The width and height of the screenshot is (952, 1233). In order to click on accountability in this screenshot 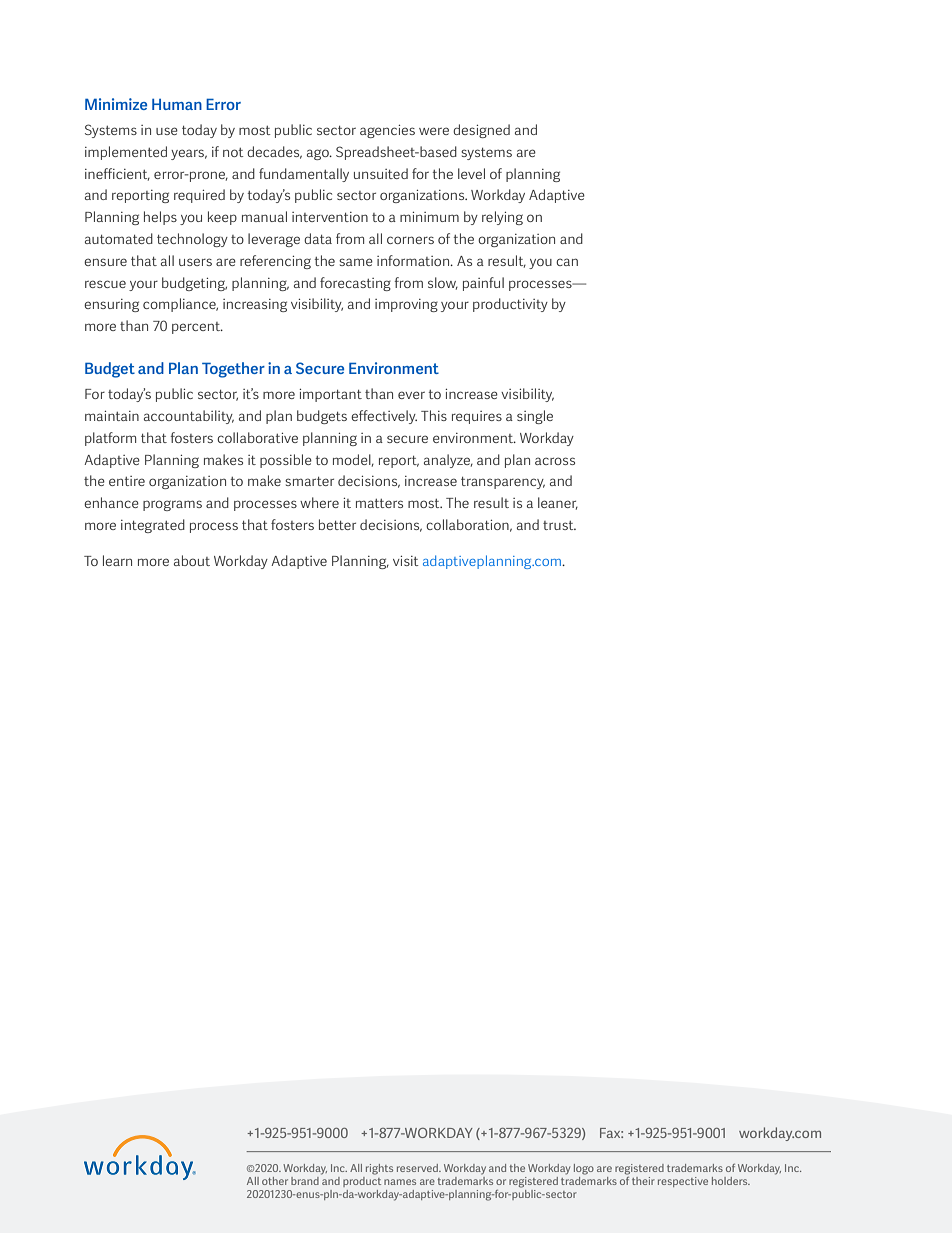, I will do `click(189, 417)`.
